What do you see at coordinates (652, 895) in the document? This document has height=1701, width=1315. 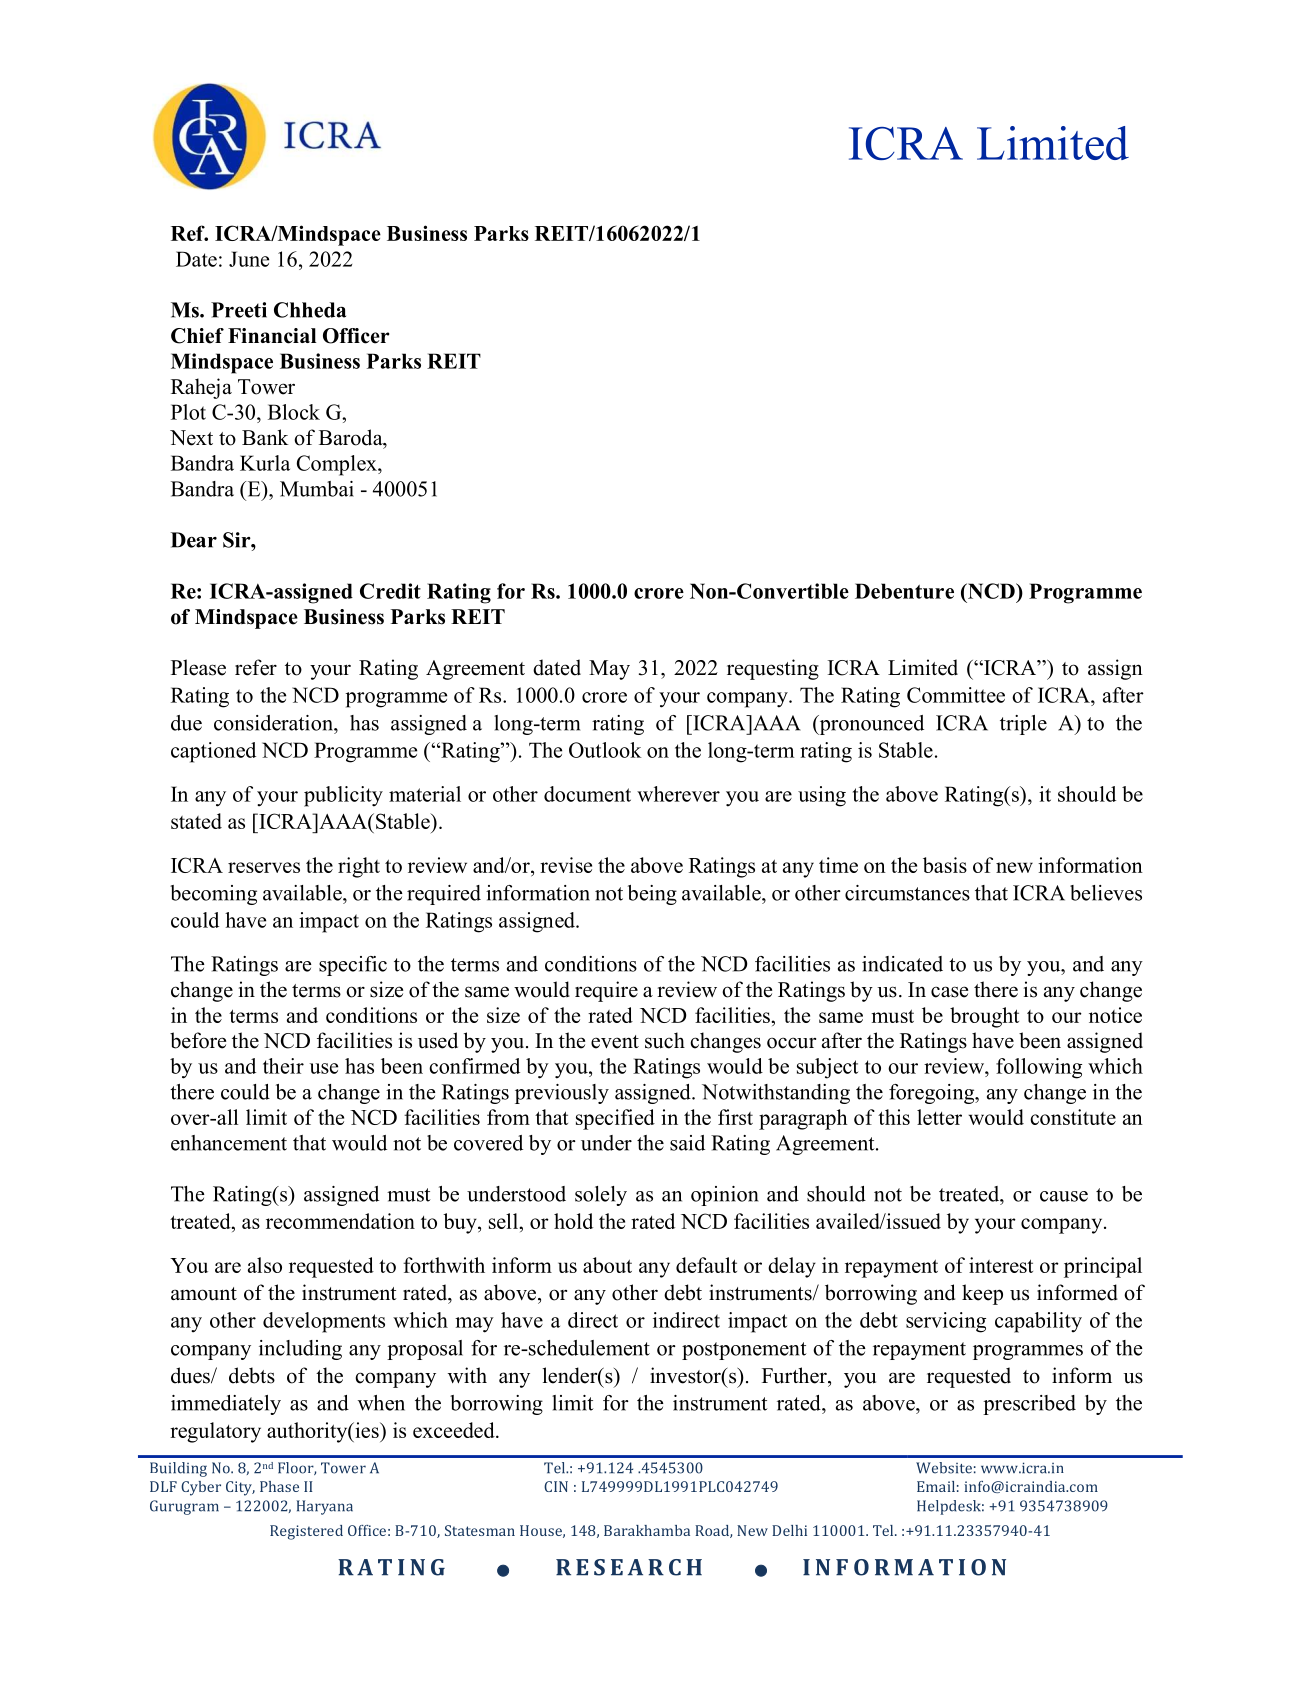 I see `being` at bounding box center [652, 895].
